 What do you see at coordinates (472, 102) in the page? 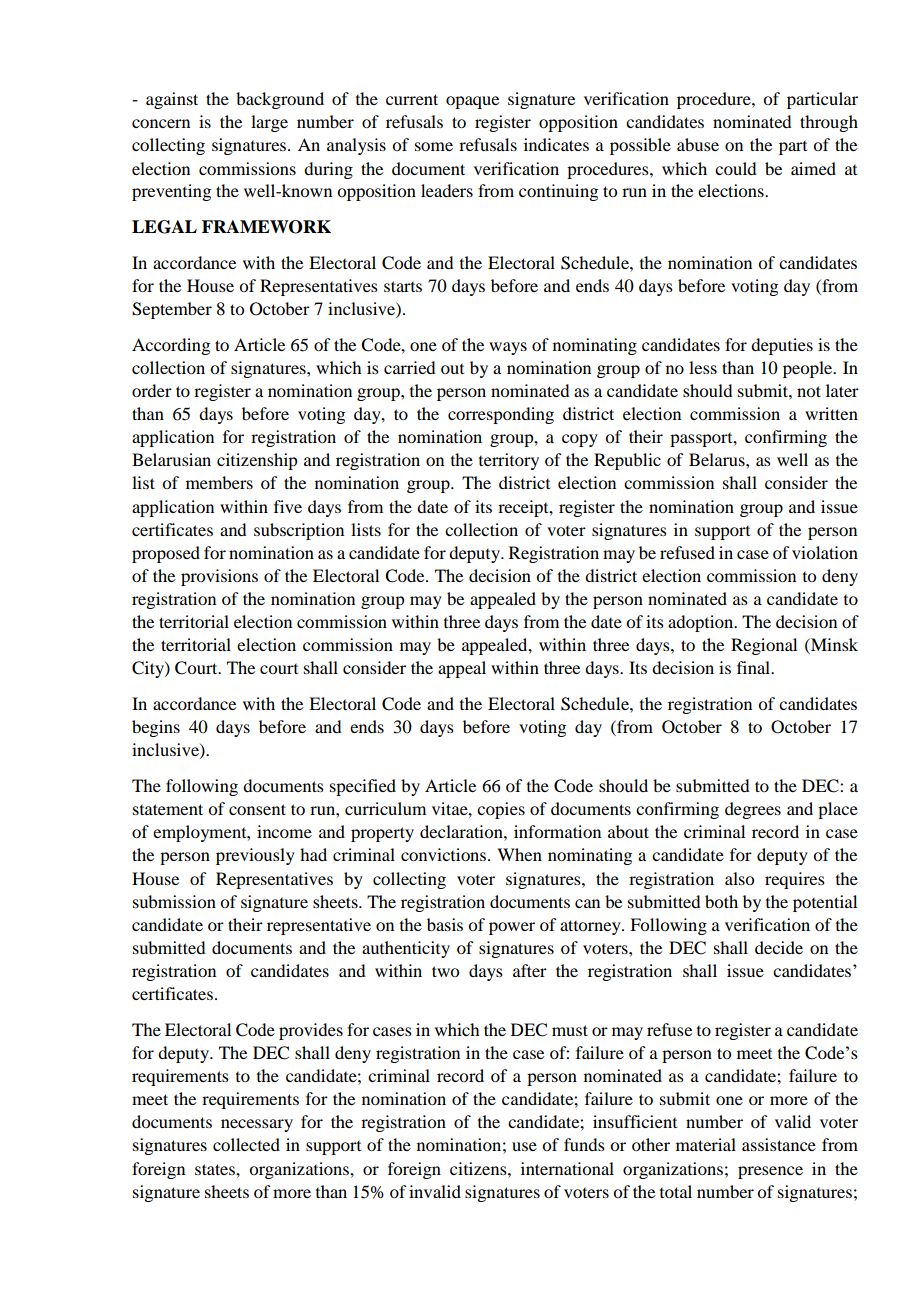
I see `opaque` at bounding box center [472, 102].
